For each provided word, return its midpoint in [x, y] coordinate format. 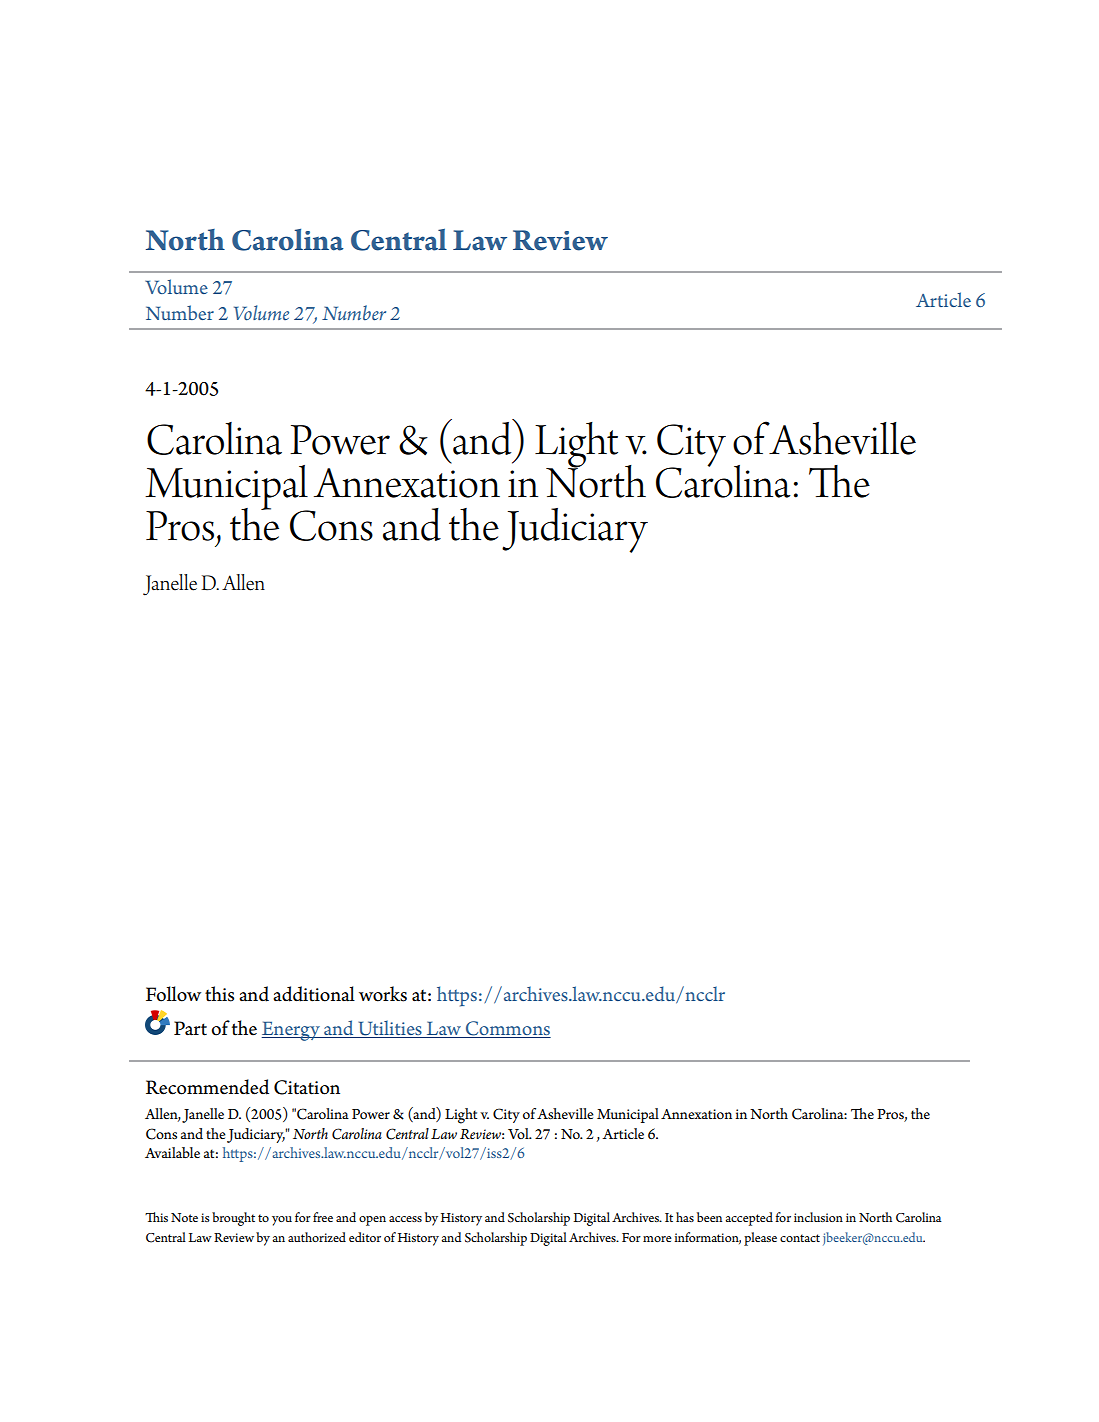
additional [314, 994]
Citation [307, 1087]
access [405, 1219]
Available [172, 1152]
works [383, 994]
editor [365, 1237]
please [760, 1239]
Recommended [207, 1087]
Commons [507, 1029]
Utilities [390, 1029]
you [282, 1221]
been [709, 1217]
